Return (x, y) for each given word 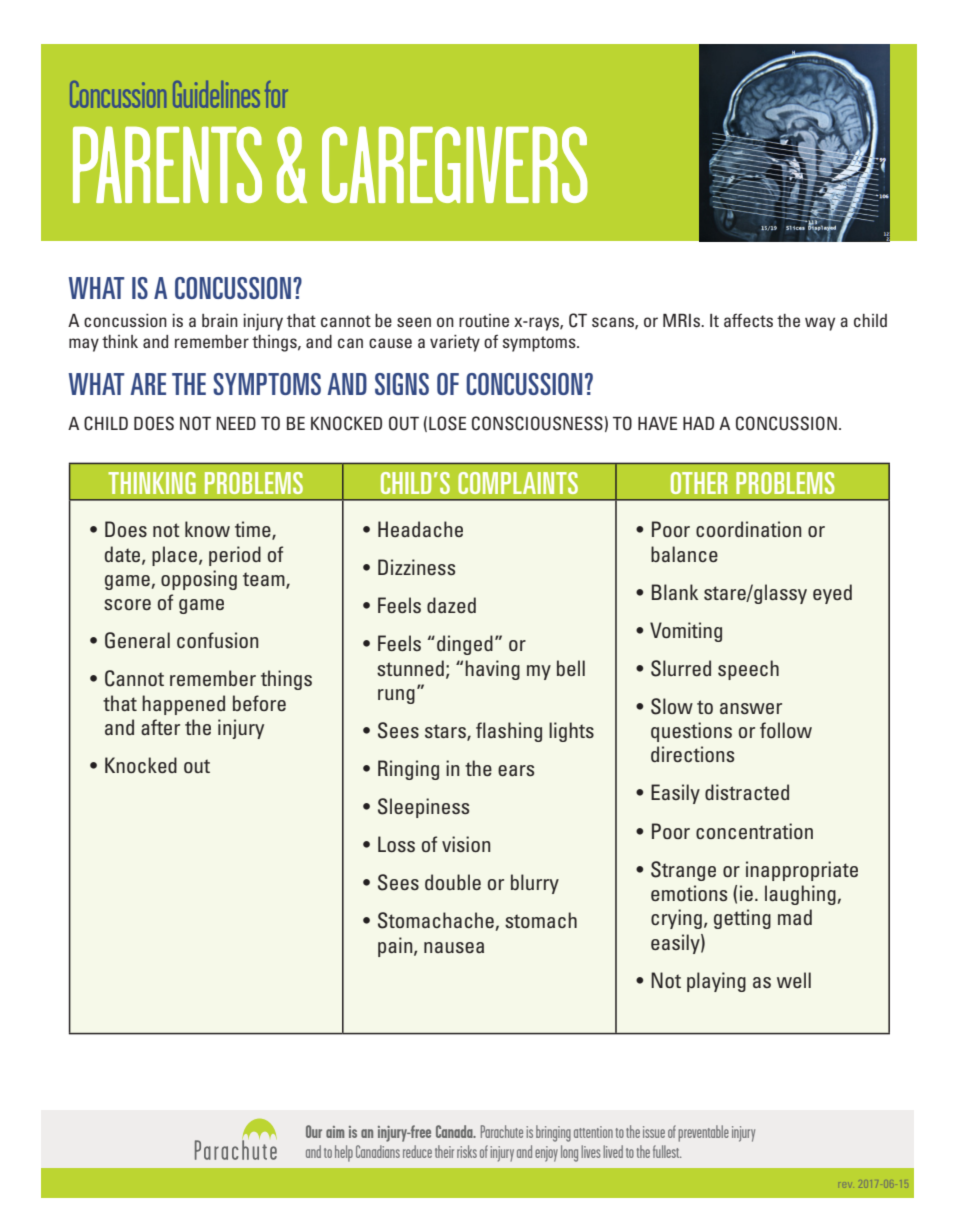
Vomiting (686, 632)
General (137, 640)
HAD (698, 423)
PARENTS (167, 164)
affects (748, 320)
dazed (451, 605)
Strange (683, 871)
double (453, 882)
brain (220, 320)
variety (455, 343)
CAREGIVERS (455, 164)
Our (314, 1131)
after (160, 727)
